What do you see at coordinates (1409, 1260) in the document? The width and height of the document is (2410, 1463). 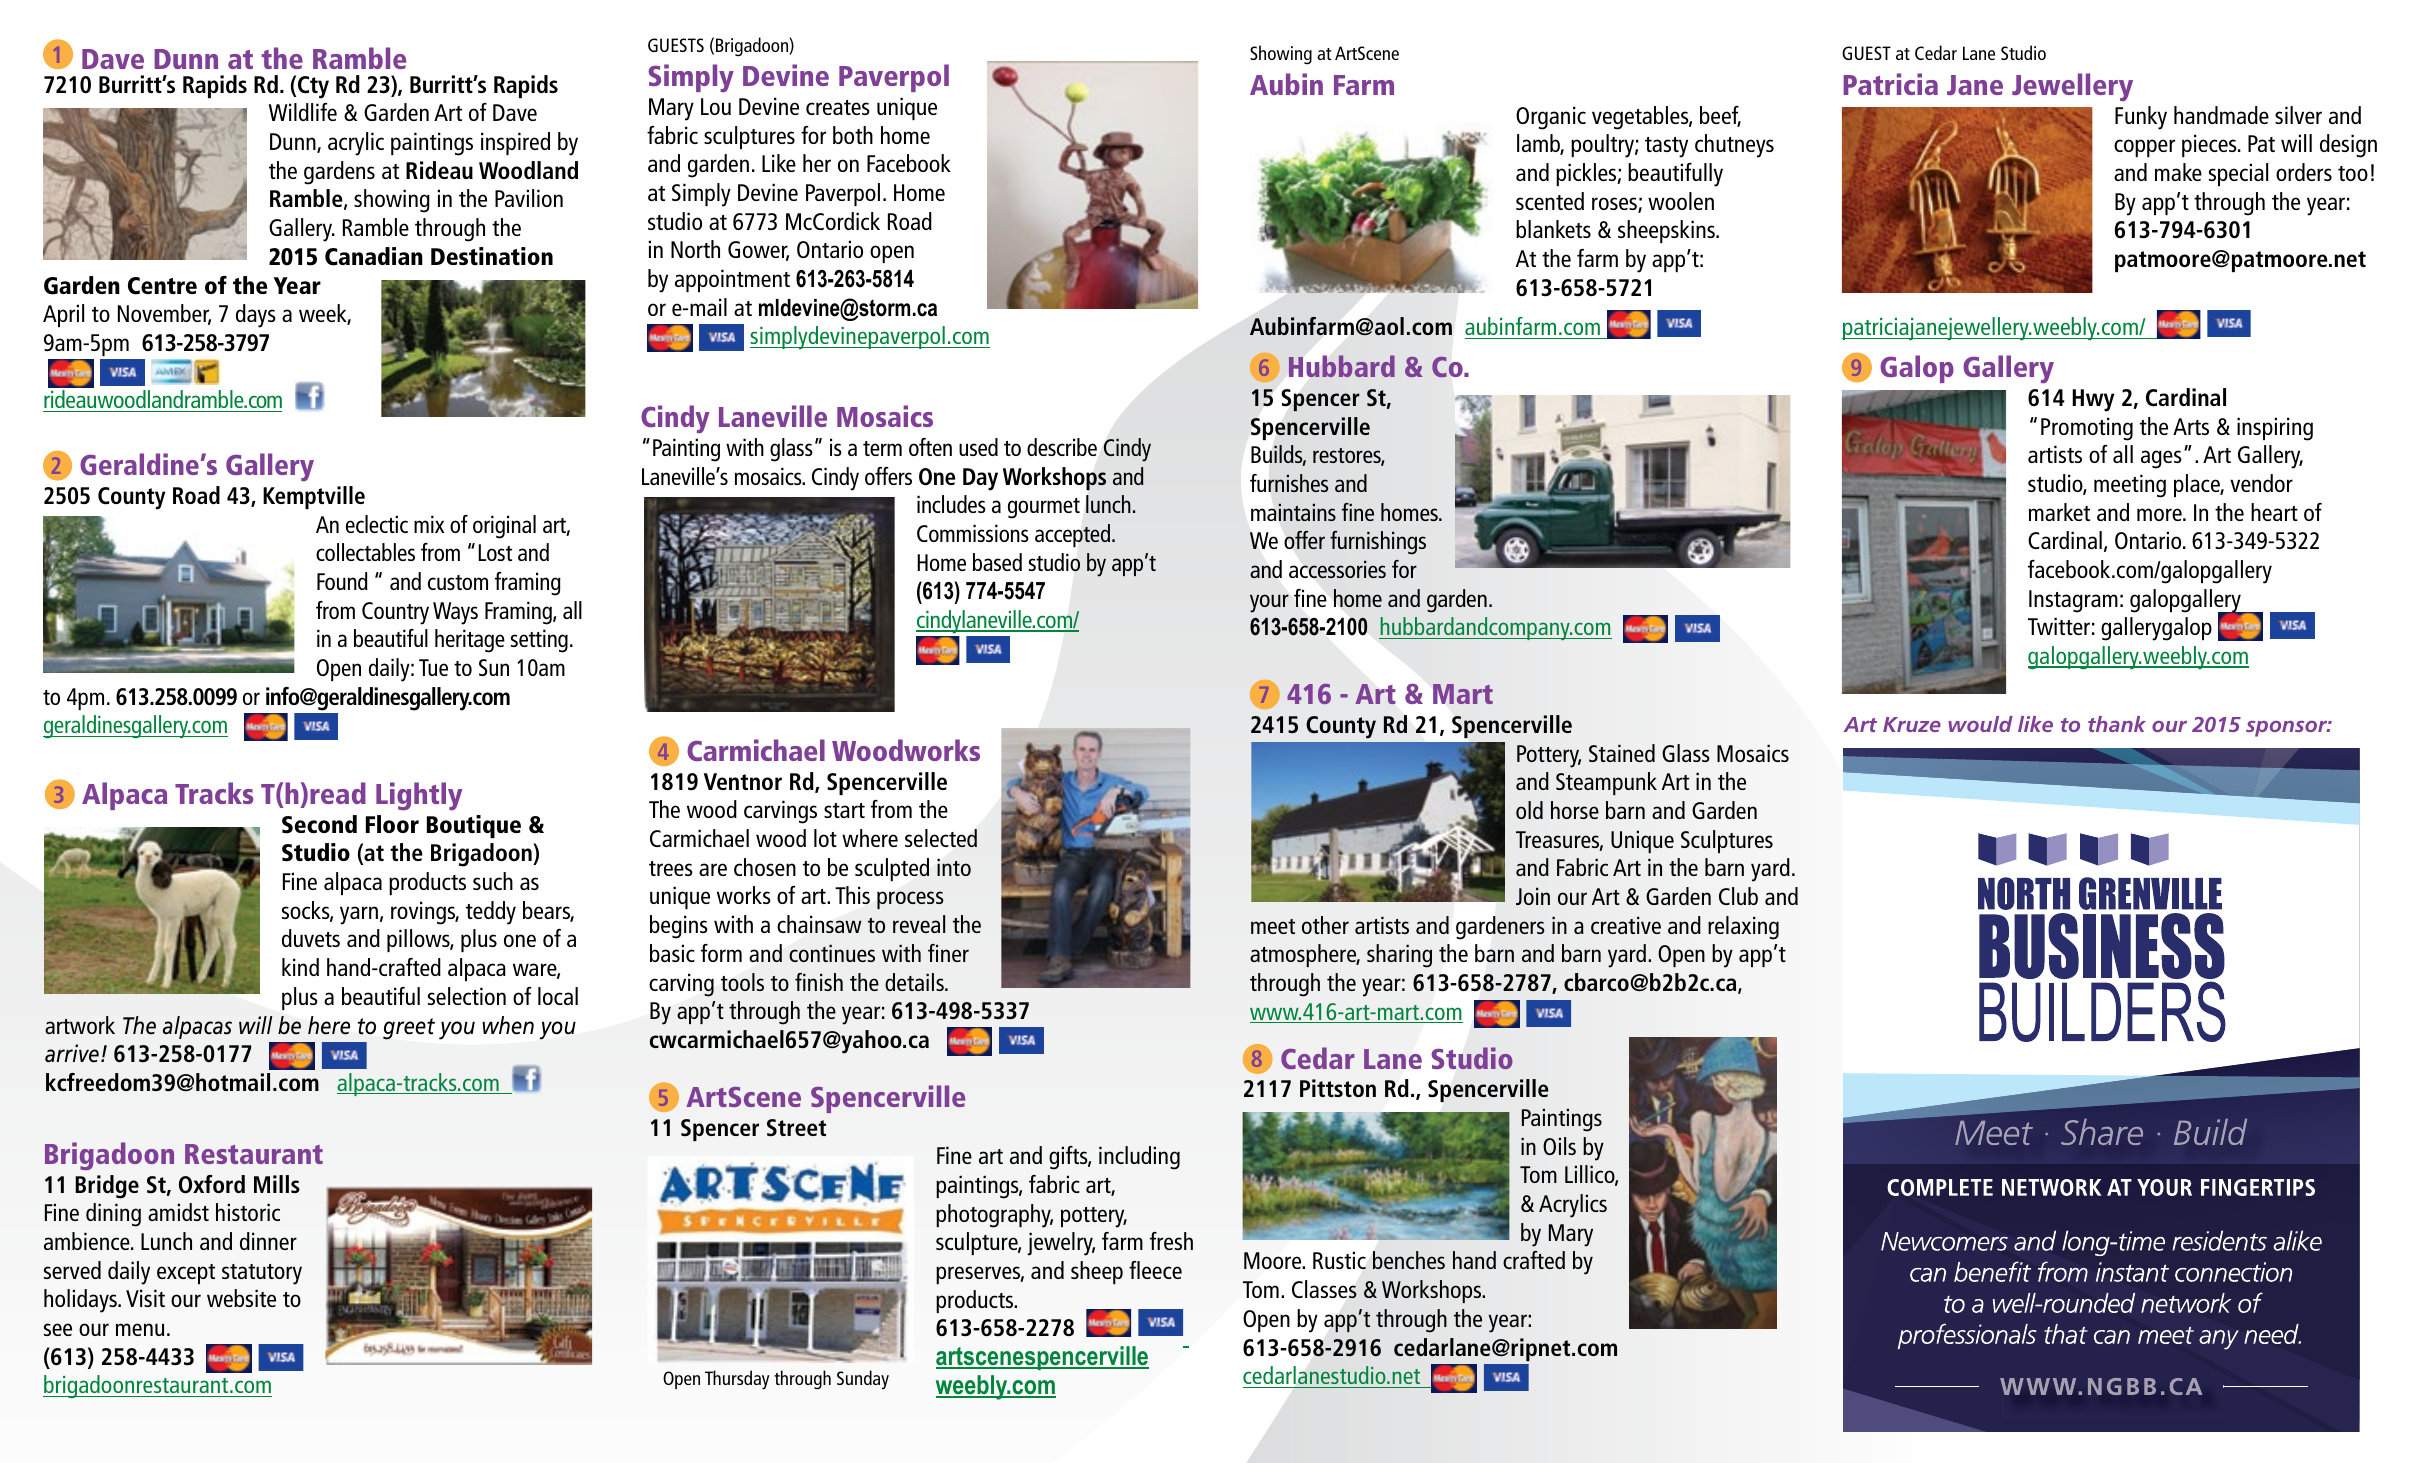 I see `benches` at bounding box center [1409, 1260].
